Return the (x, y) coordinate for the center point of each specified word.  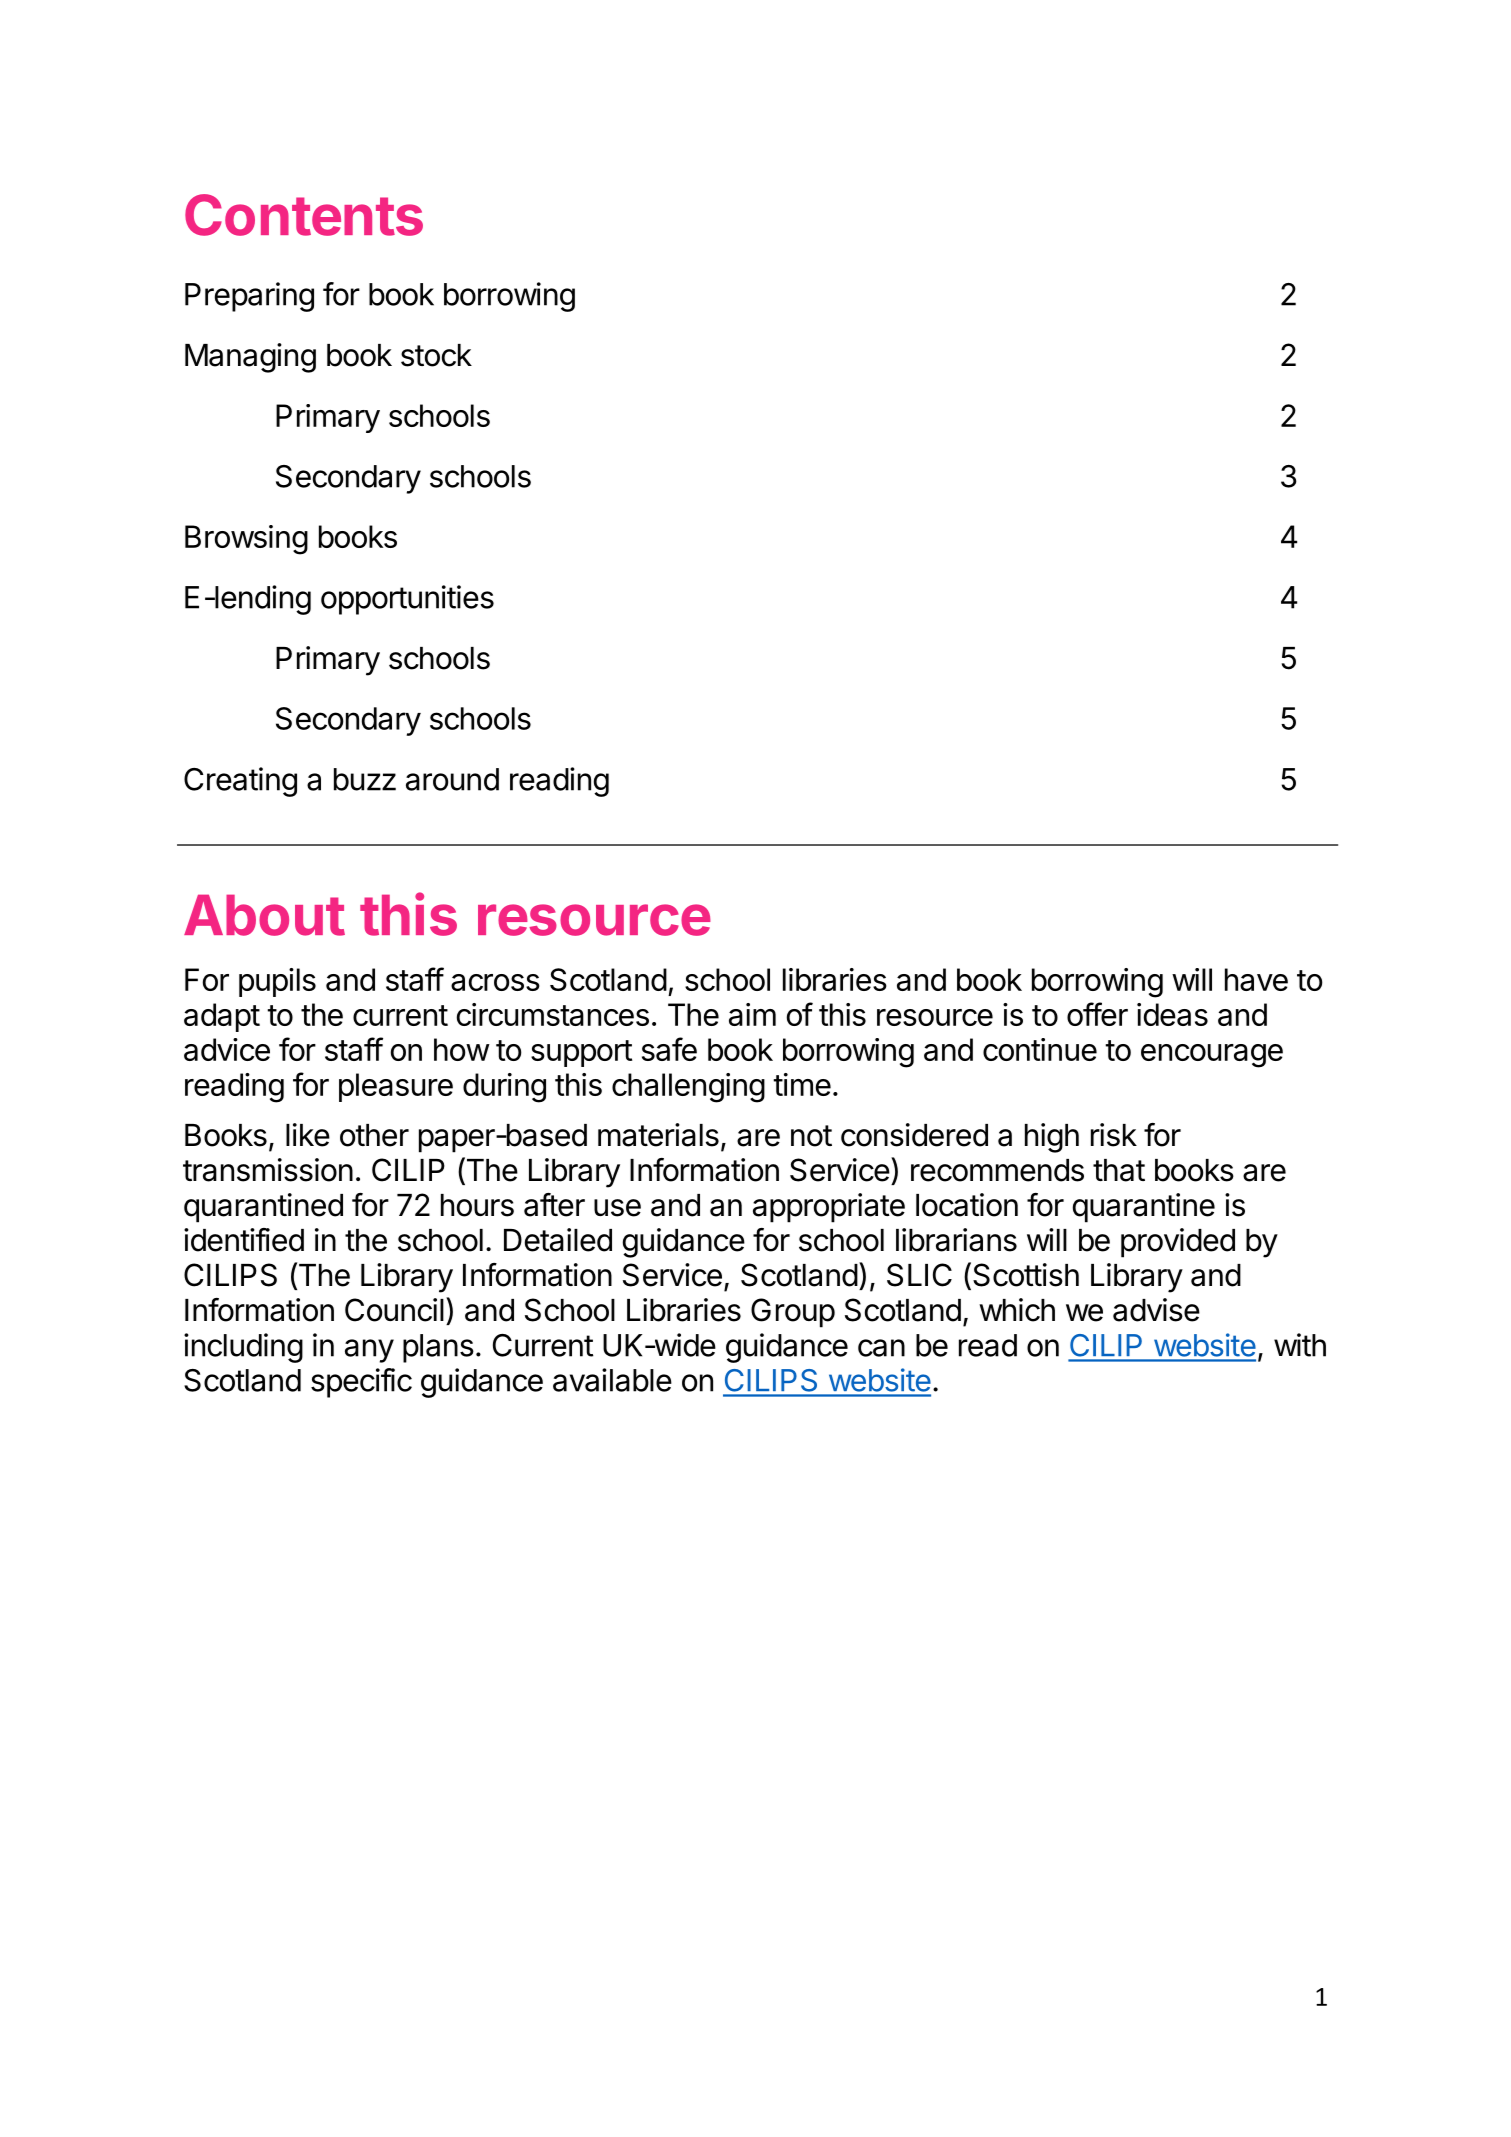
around (452, 779)
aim (752, 1014)
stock (436, 355)
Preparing (249, 297)
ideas (1172, 1014)
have (1256, 979)
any (369, 1351)
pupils (277, 982)
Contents (304, 215)
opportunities (407, 600)
